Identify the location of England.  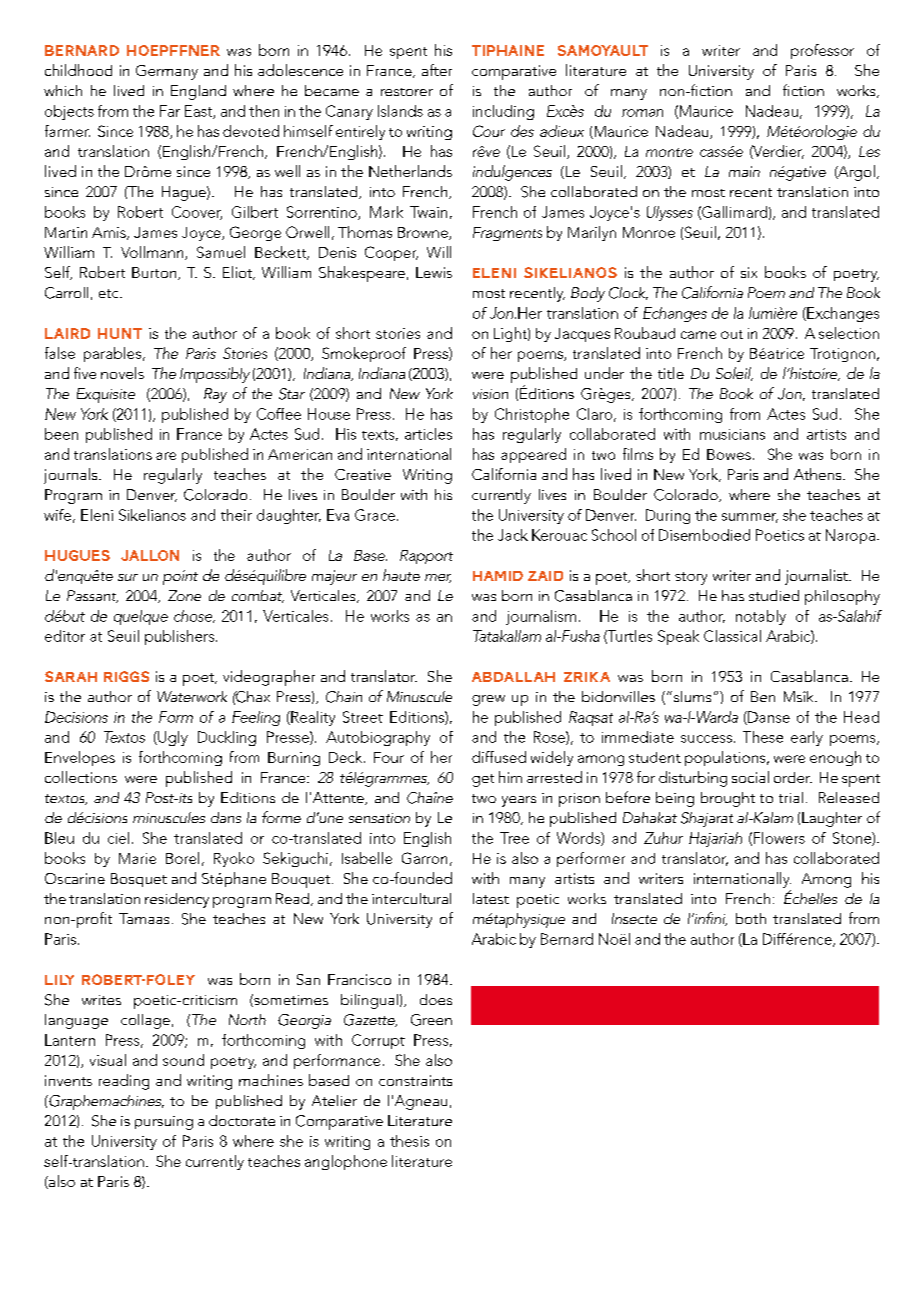
(198, 92).
